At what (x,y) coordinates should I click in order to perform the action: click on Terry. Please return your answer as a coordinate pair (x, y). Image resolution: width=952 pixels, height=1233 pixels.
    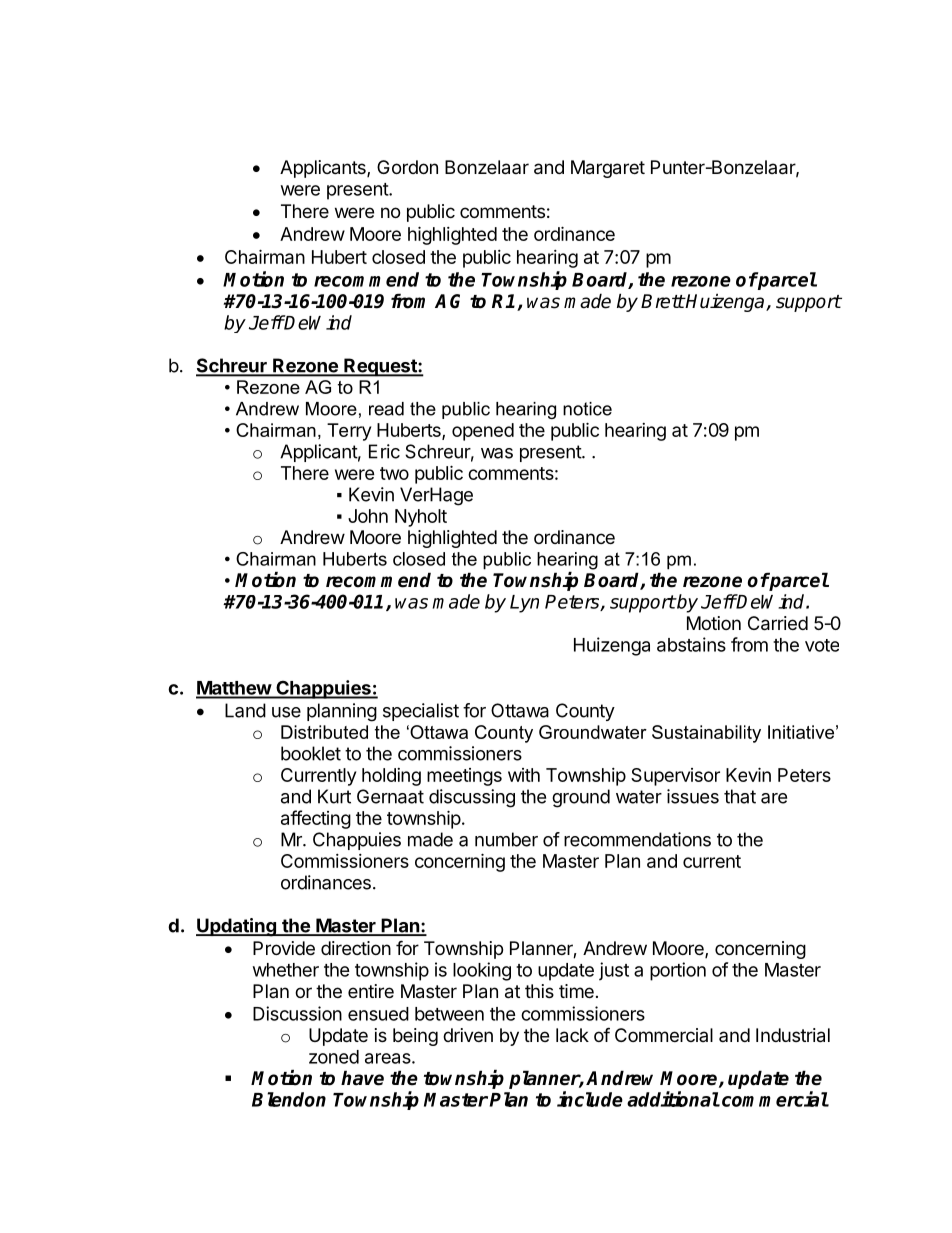
    Looking at the image, I should click on (349, 432).
